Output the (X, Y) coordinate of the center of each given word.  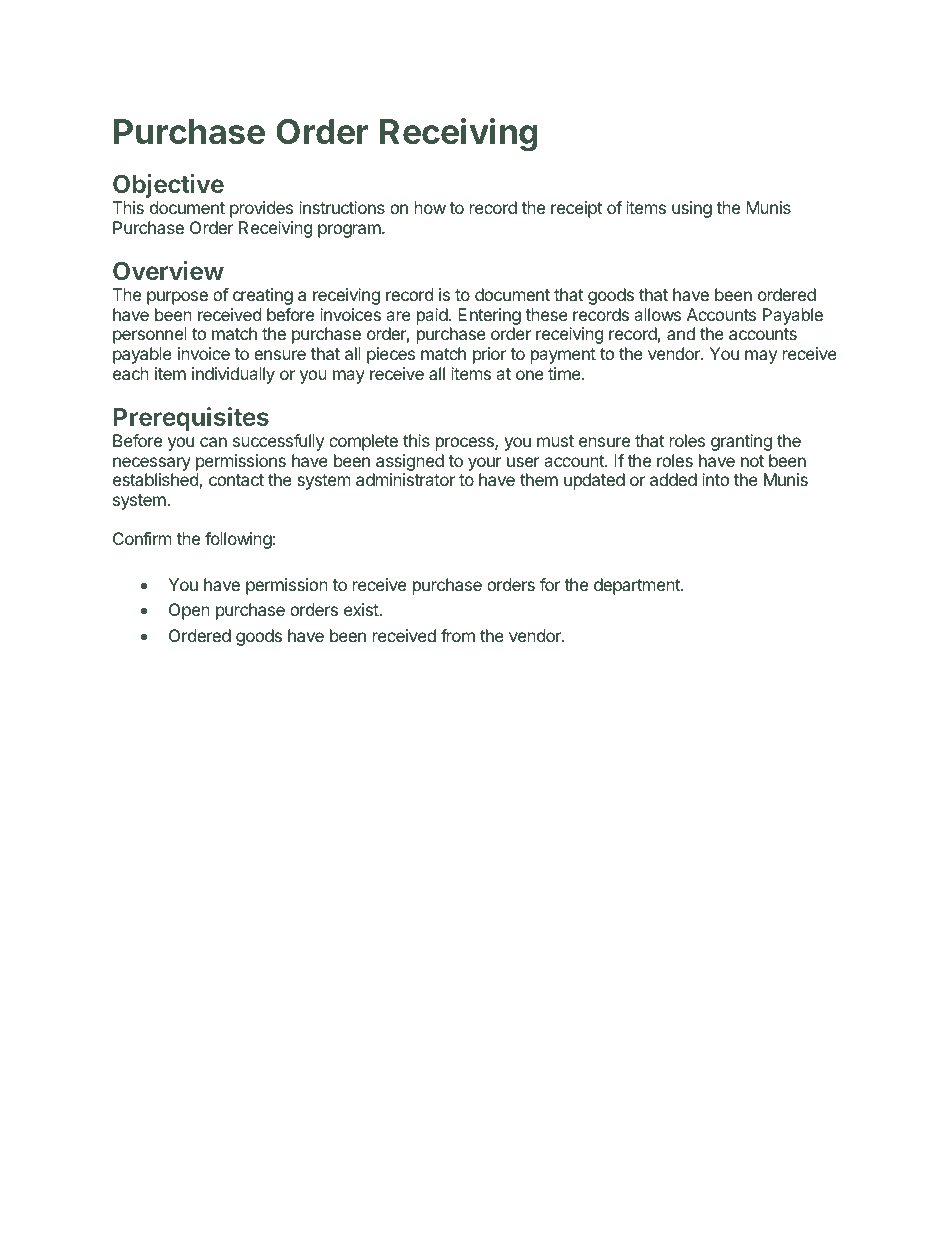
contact (236, 480)
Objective (168, 186)
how (430, 207)
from (458, 635)
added (673, 479)
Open (189, 611)
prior (489, 355)
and (681, 333)
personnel (150, 335)
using (692, 209)
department (638, 586)
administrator (405, 479)
